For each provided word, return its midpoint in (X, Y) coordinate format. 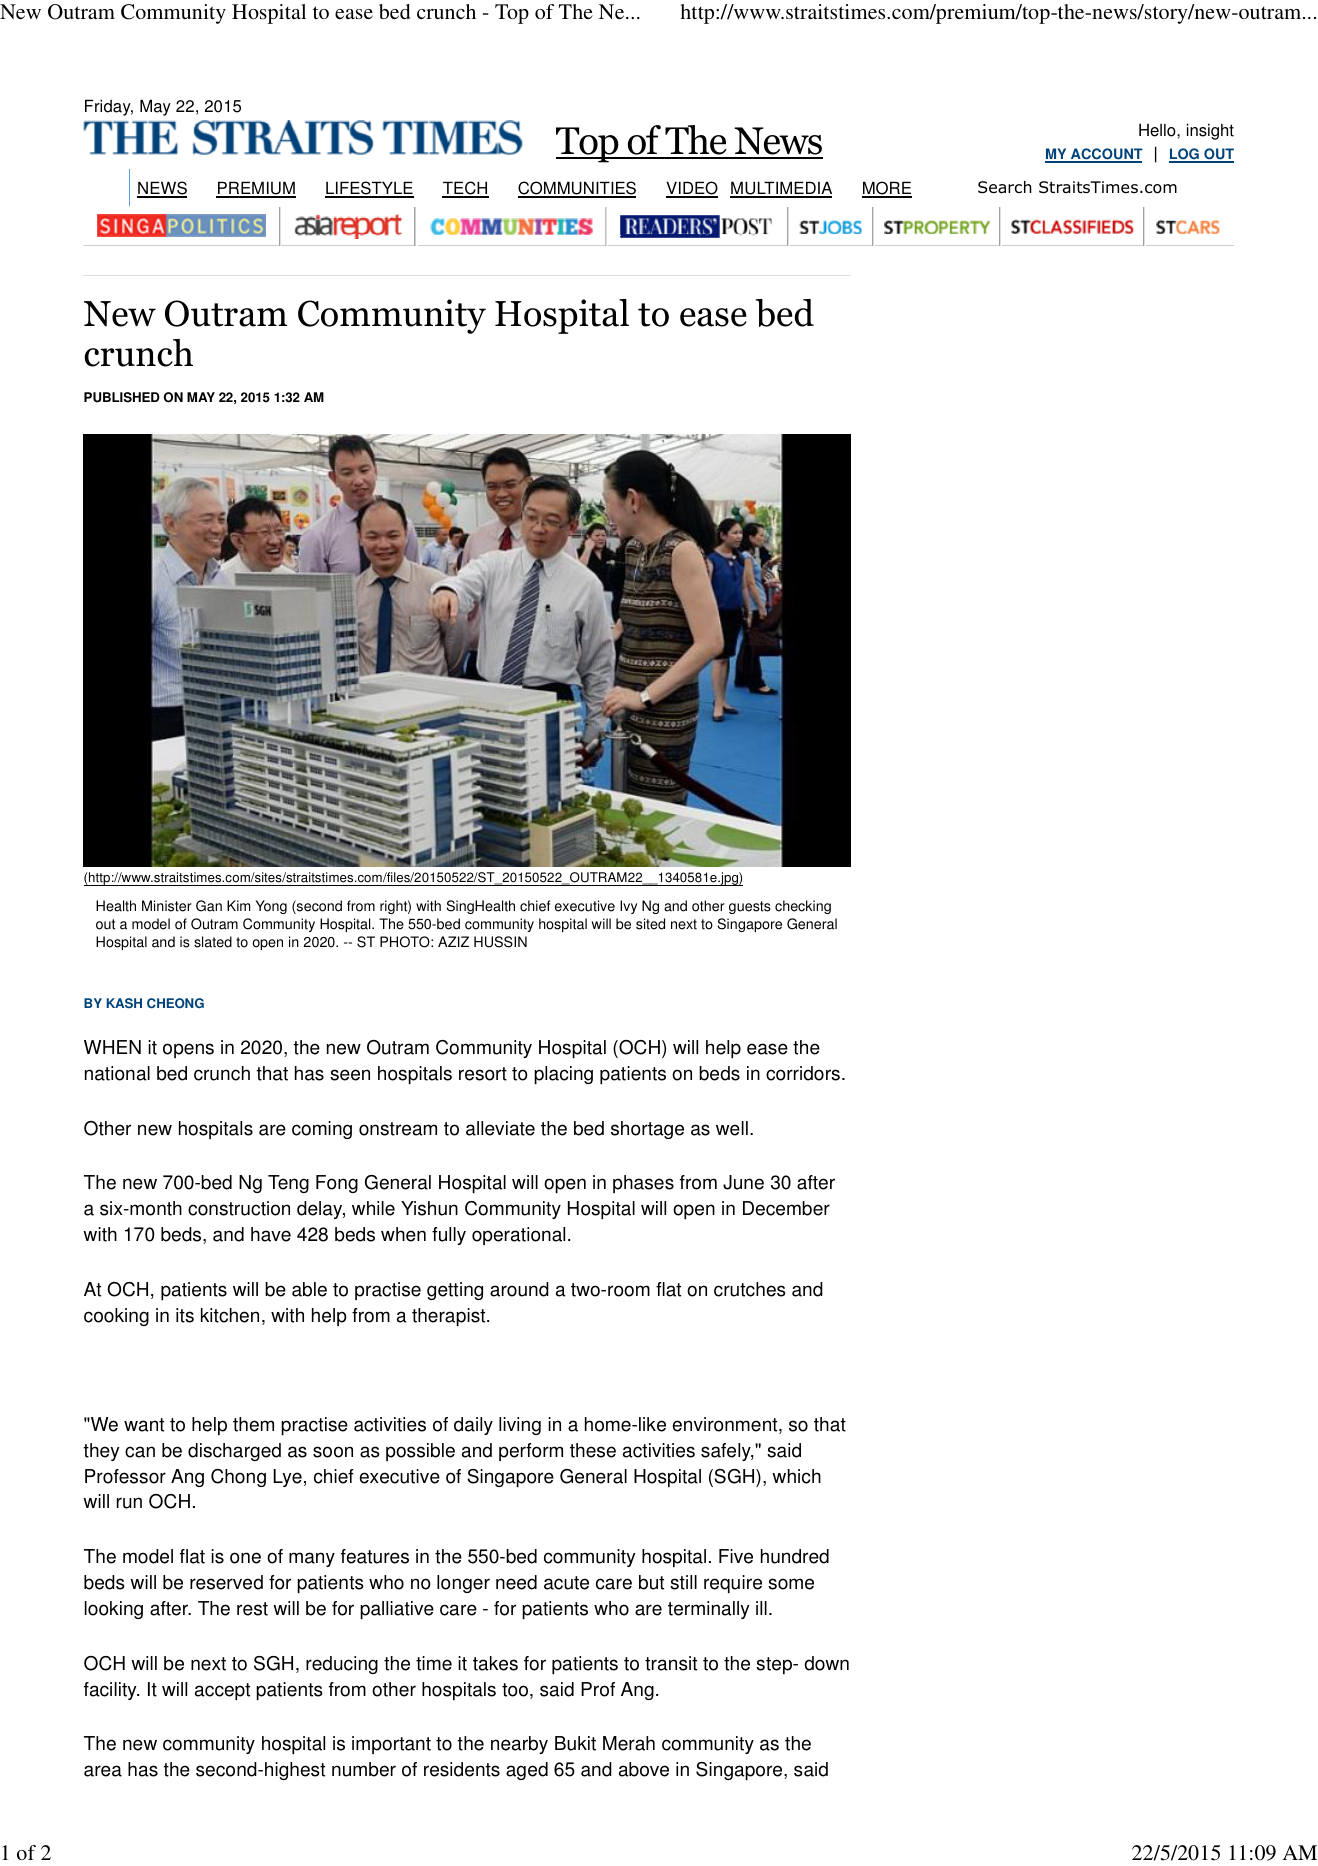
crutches (750, 1289)
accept (222, 1691)
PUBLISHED (122, 397)
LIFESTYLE (369, 189)
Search (1005, 187)
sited (650, 924)
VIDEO (692, 189)
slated (213, 942)
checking (803, 907)
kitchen (230, 1315)
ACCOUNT (1106, 155)
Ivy (628, 907)
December (786, 1208)
